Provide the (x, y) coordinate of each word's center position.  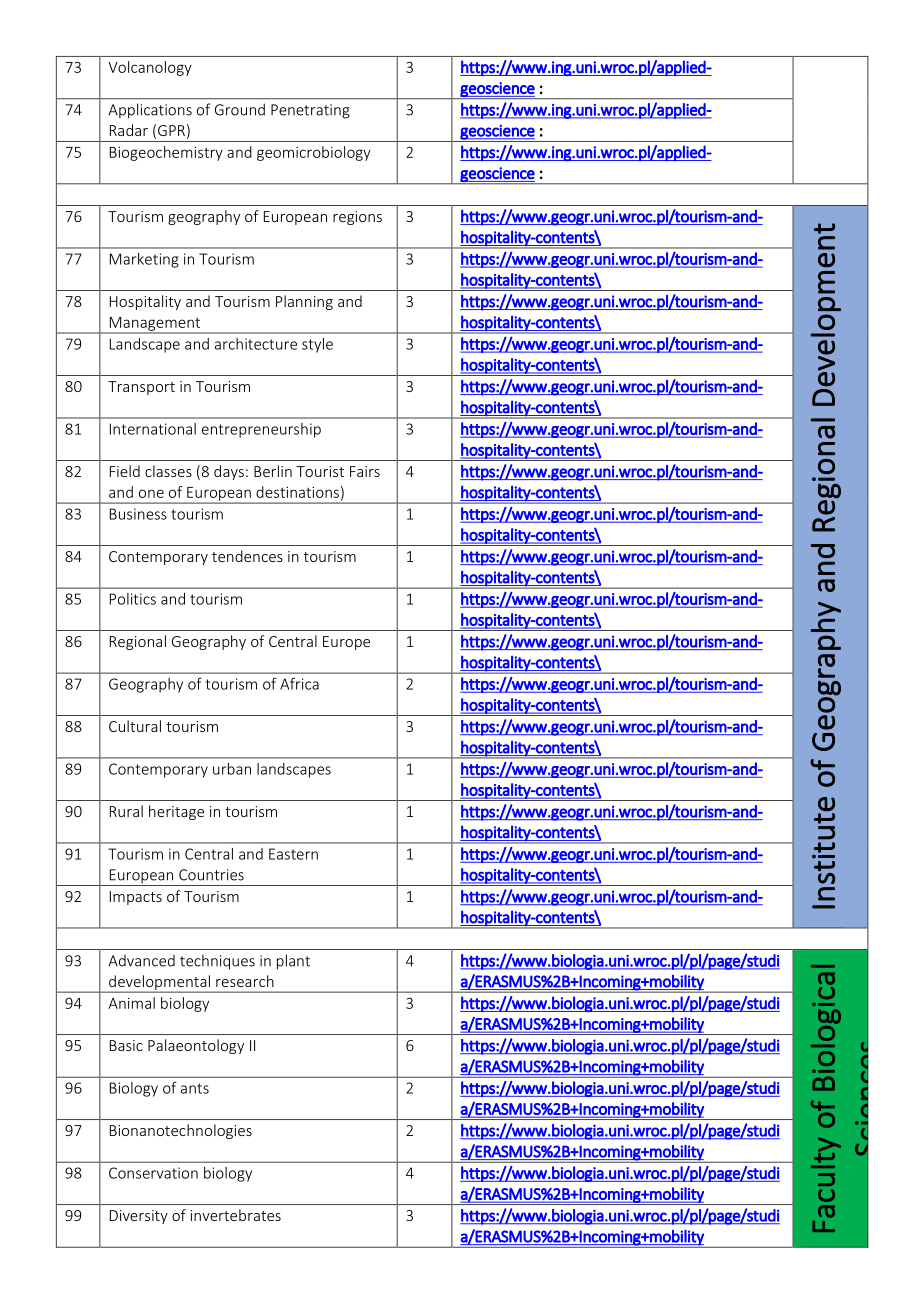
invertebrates (235, 1215)
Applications (150, 111)
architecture (256, 344)
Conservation (153, 1173)
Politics (133, 599)
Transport (141, 388)
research (245, 981)
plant (293, 962)
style (317, 345)
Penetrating (310, 111)
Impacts (136, 898)
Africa (299, 684)
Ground (240, 109)
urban (232, 769)
